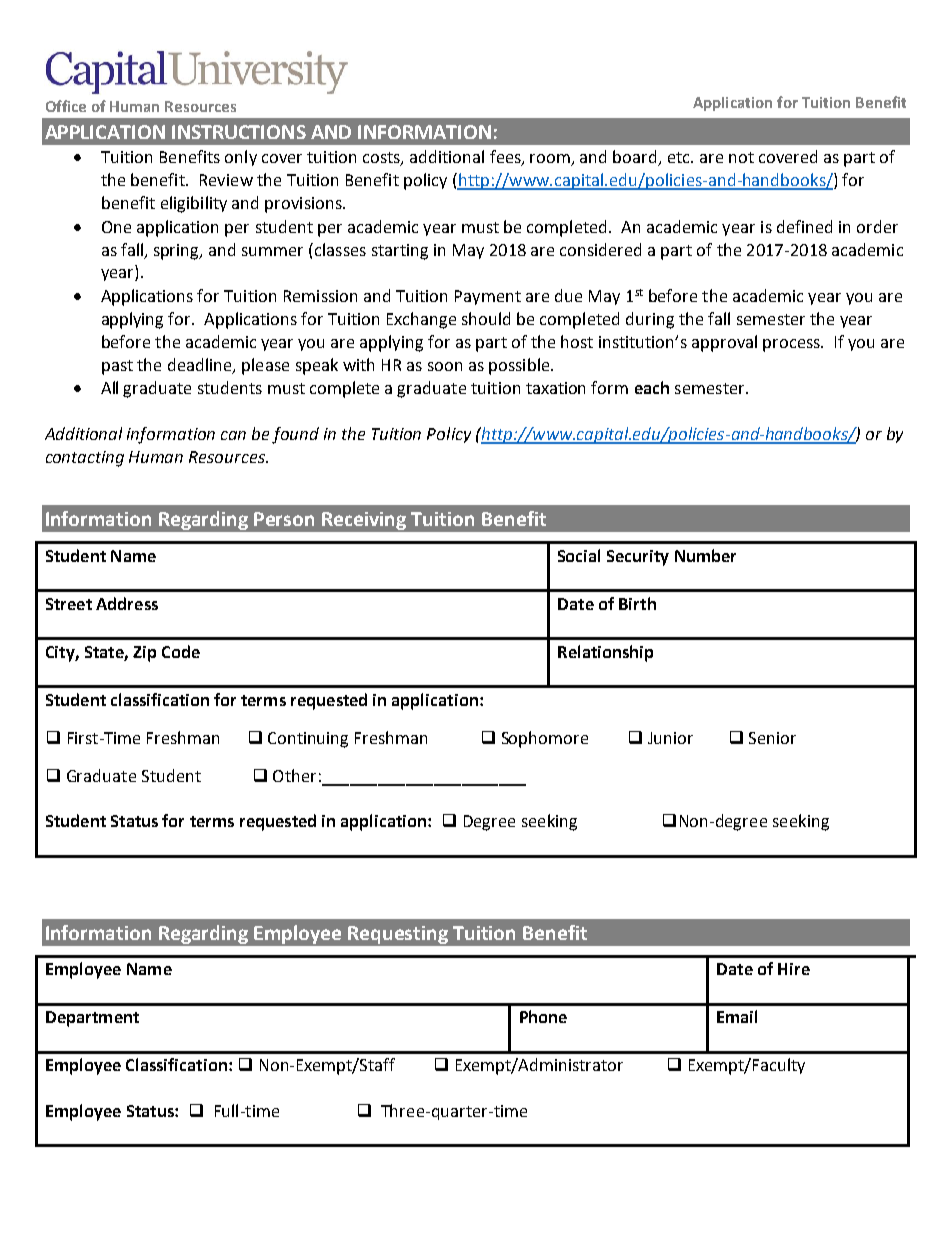  What do you see at coordinates (543, 1016) in the screenshot?
I see `Phone` at bounding box center [543, 1016].
